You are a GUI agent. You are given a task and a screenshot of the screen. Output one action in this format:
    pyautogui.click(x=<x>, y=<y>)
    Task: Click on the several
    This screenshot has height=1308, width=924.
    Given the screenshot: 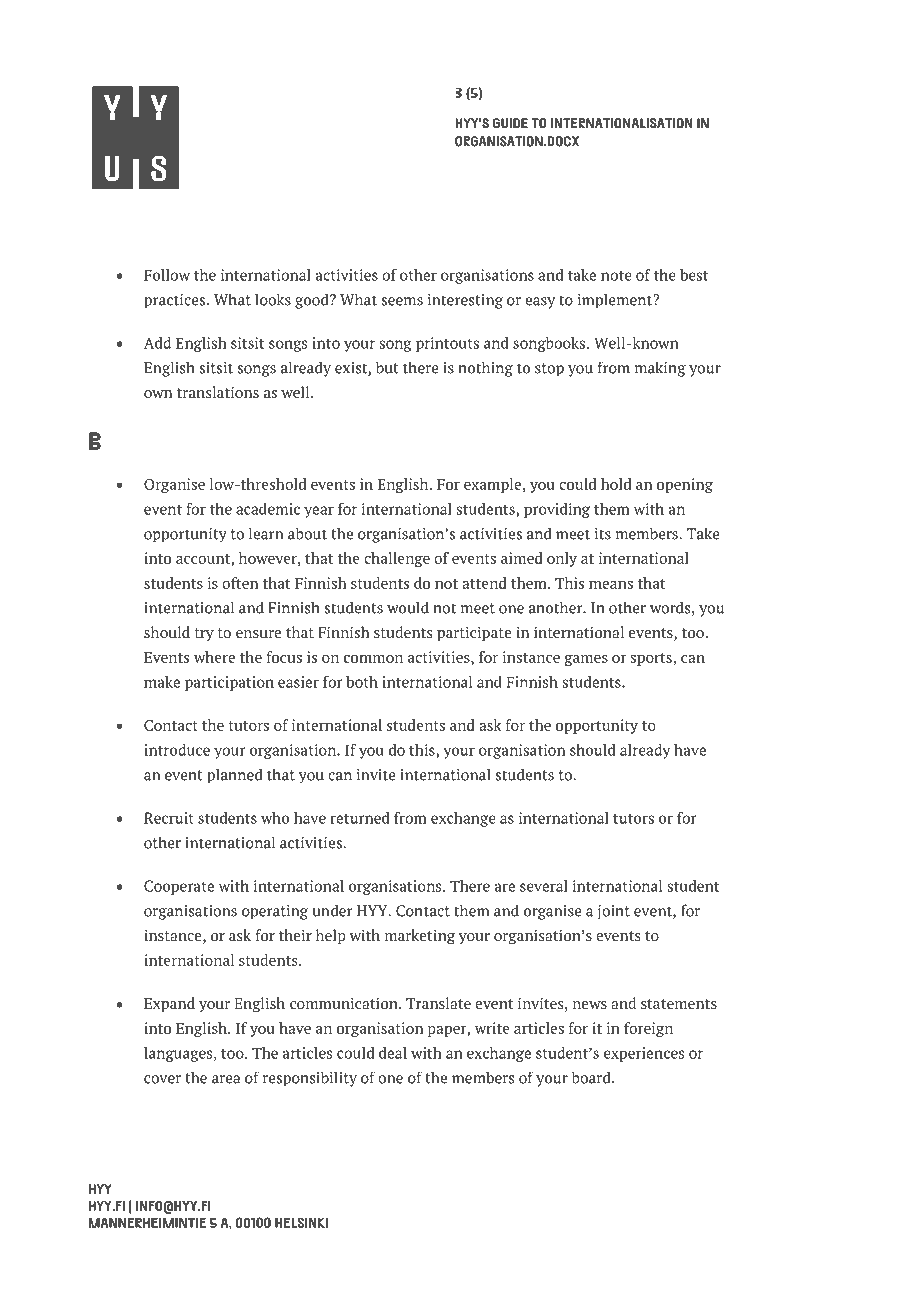 What is the action you would take?
    pyautogui.click(x=544, y=886)
